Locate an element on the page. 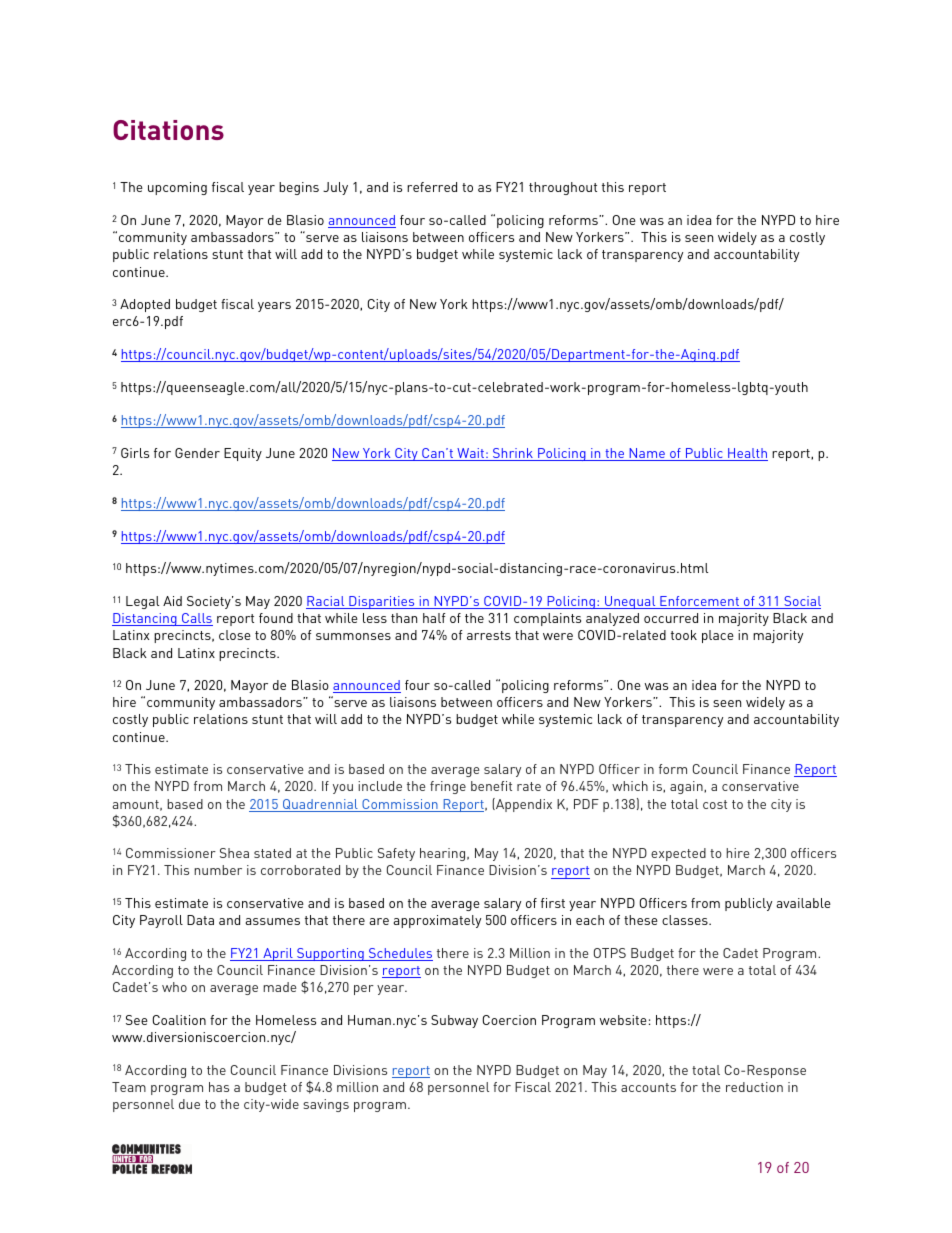  referred is located at coordinates (432, 187).
